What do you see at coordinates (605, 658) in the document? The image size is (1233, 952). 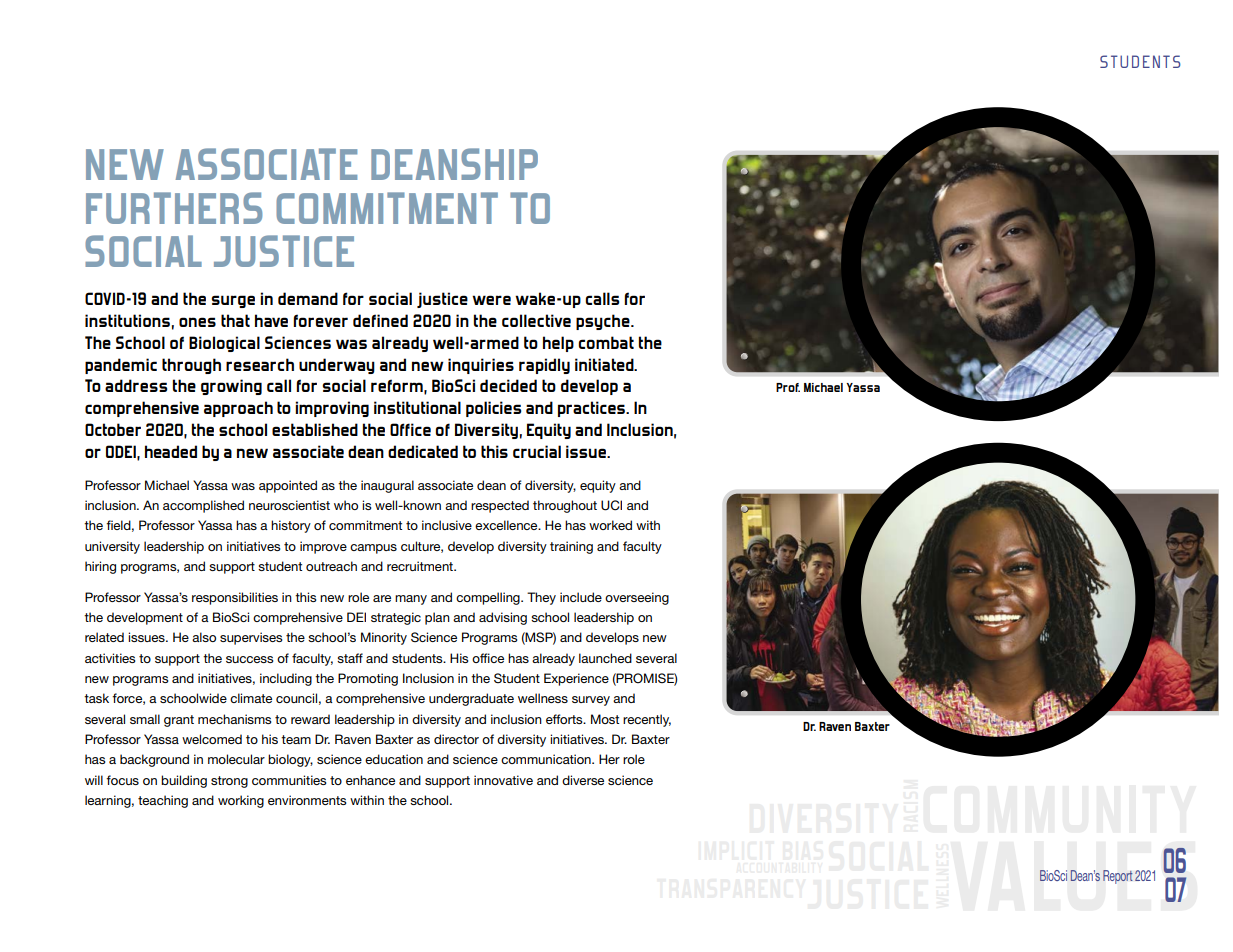 I see `launched` at bounding box center [605, 658].
